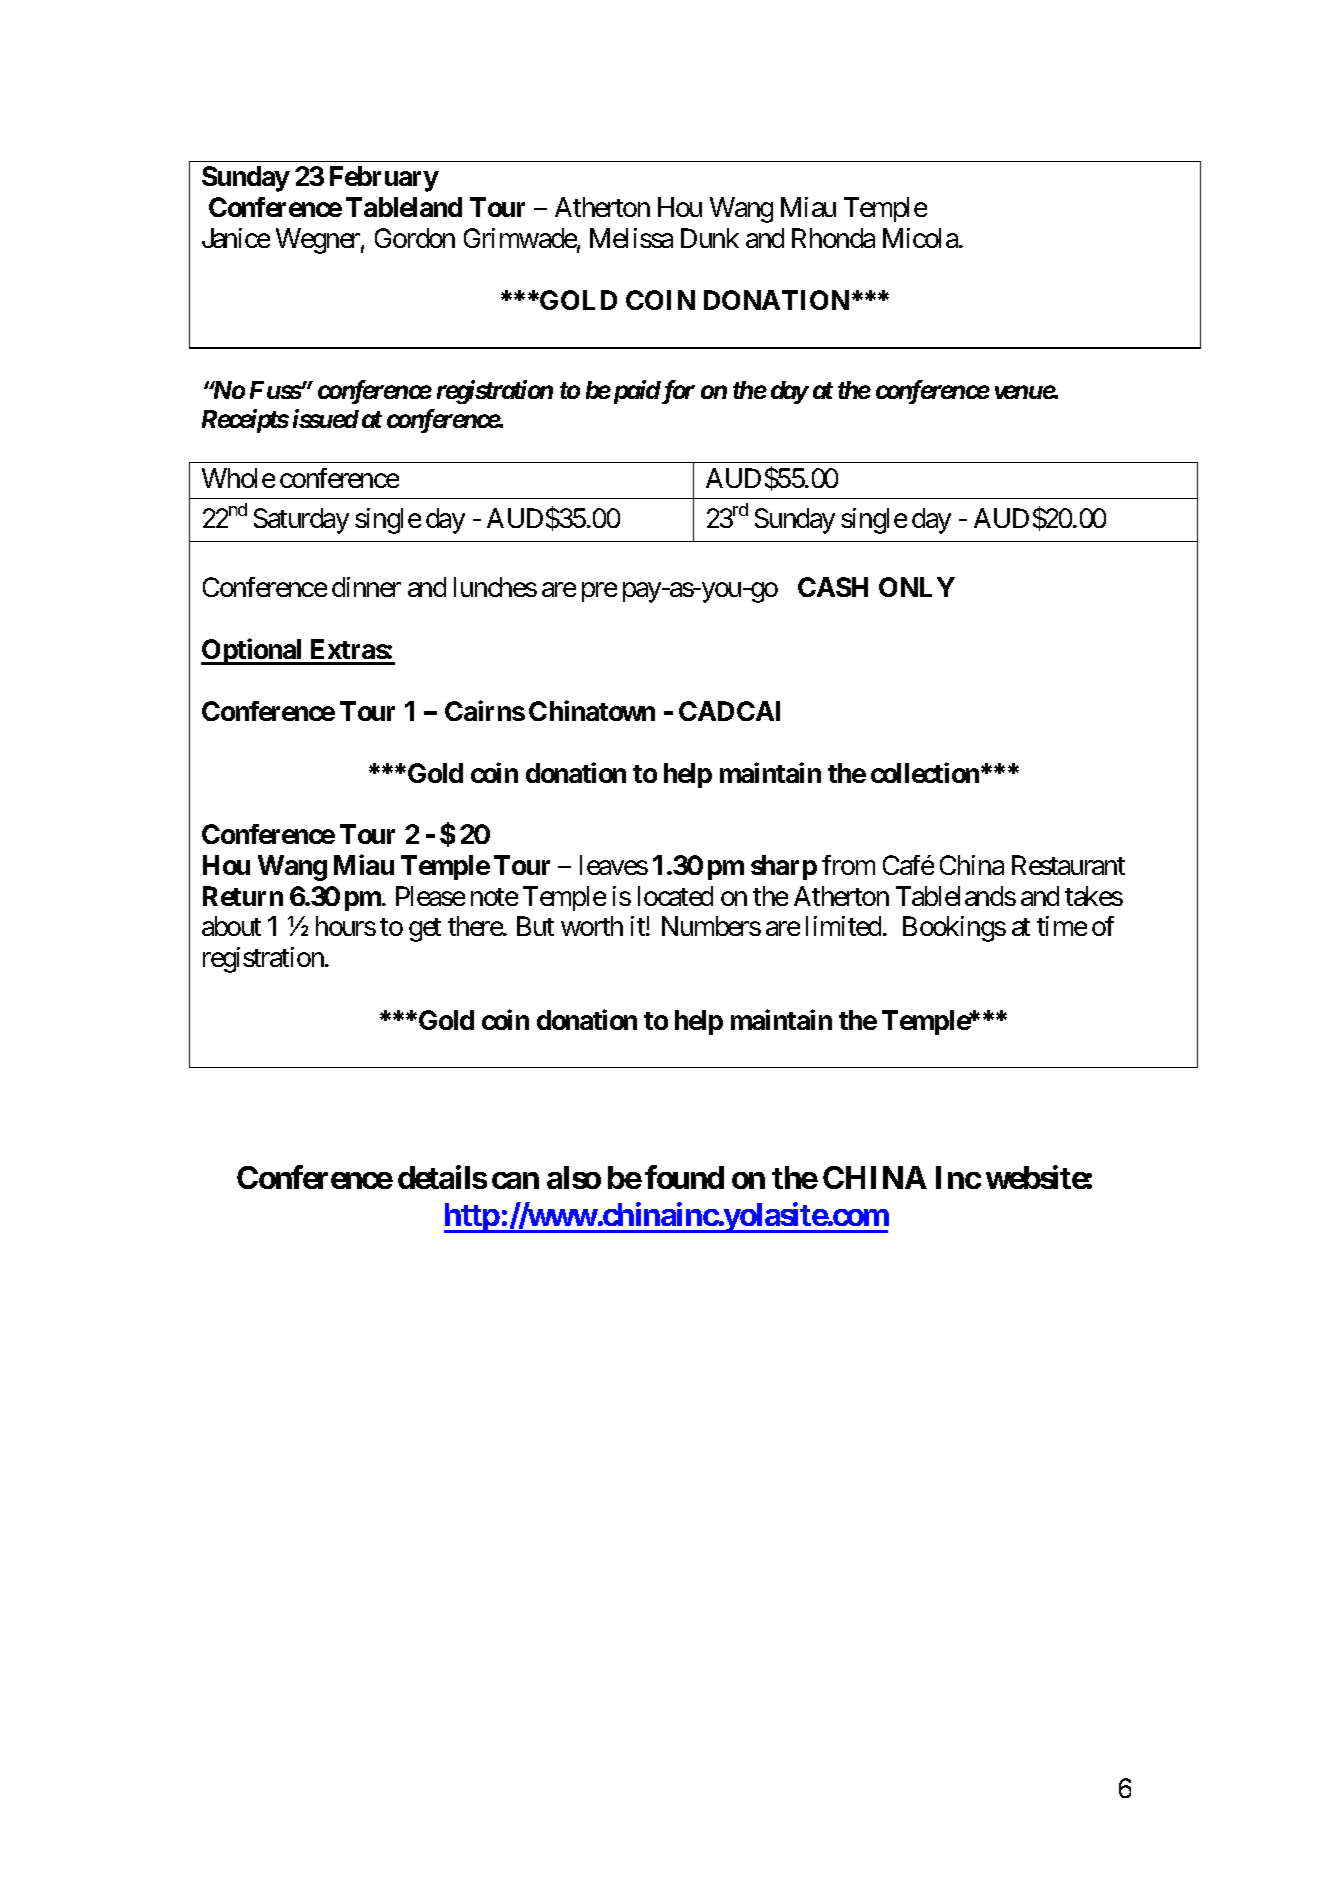  What do you see at coordinates (954, 929) in the screenshot?
I see `Bookings` at bounding box center [954, 929].
